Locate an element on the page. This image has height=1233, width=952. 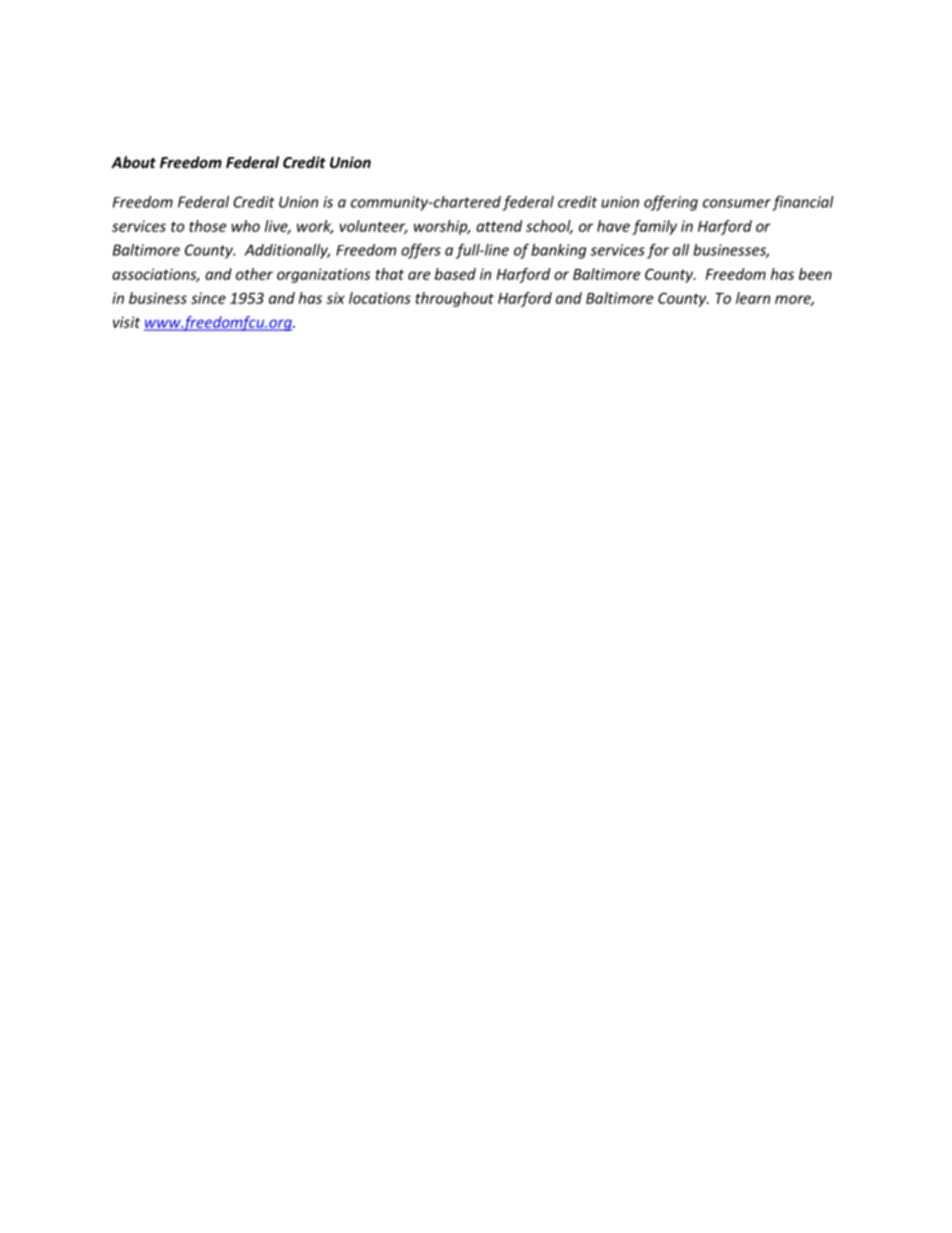
family is located at coordinates (654, 227).
